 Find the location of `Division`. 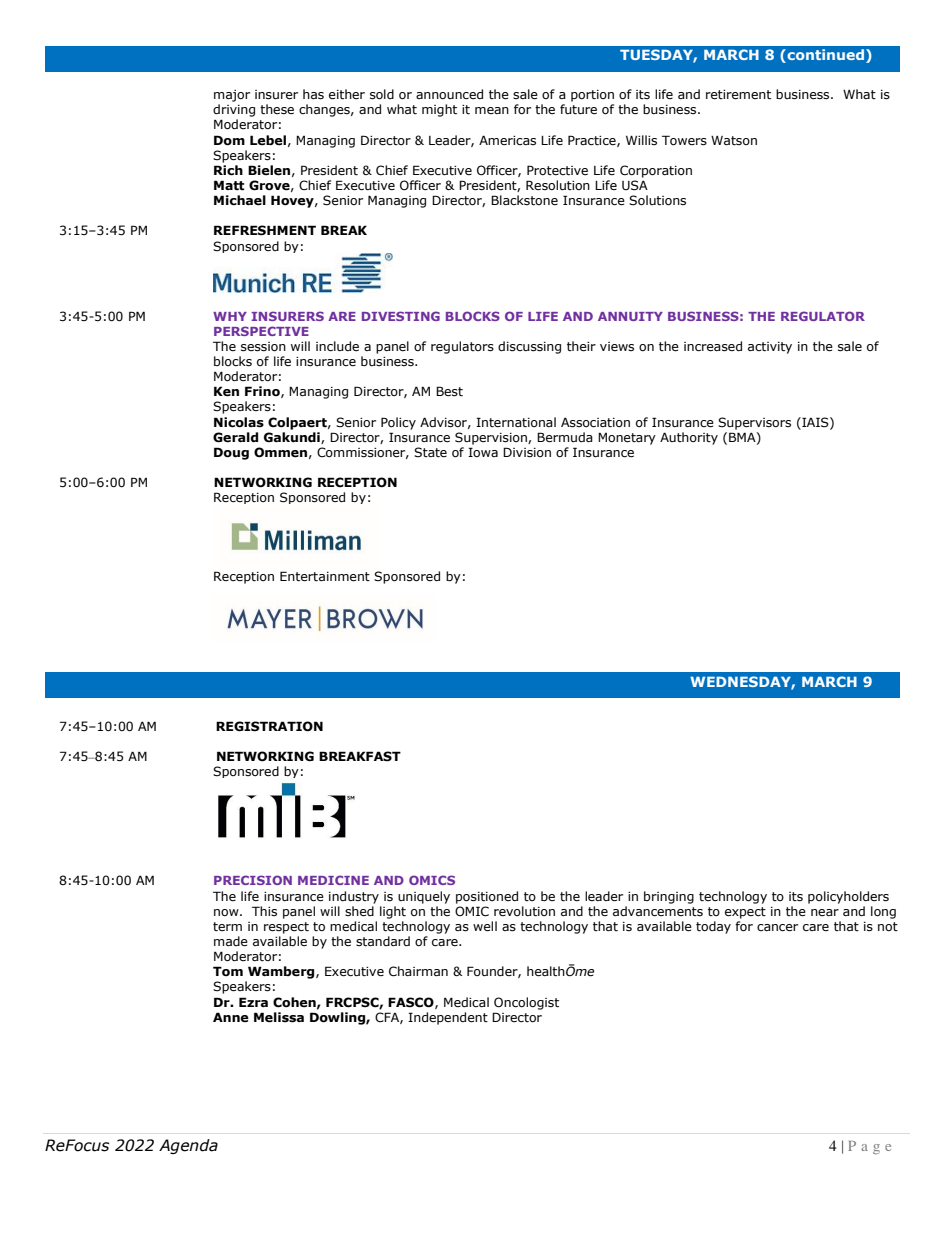

Division is located at coordinates (527, 452).
